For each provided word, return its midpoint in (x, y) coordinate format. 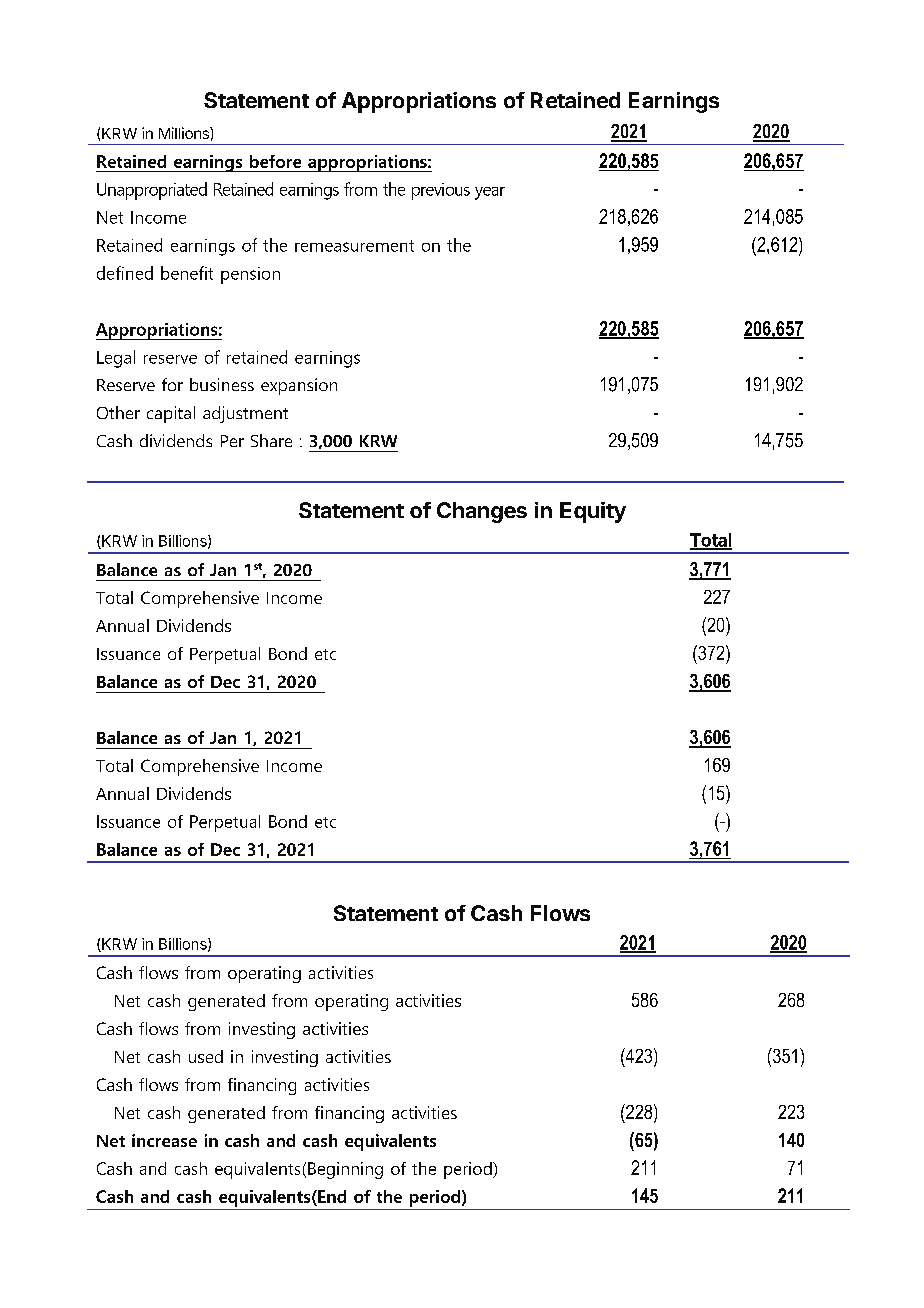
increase (164, 1140)
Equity (593, 512)
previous (441, 191)
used (206, 1056)
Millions (185, 133)
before (275, 161)
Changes (482, 512)
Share (271, 440)
